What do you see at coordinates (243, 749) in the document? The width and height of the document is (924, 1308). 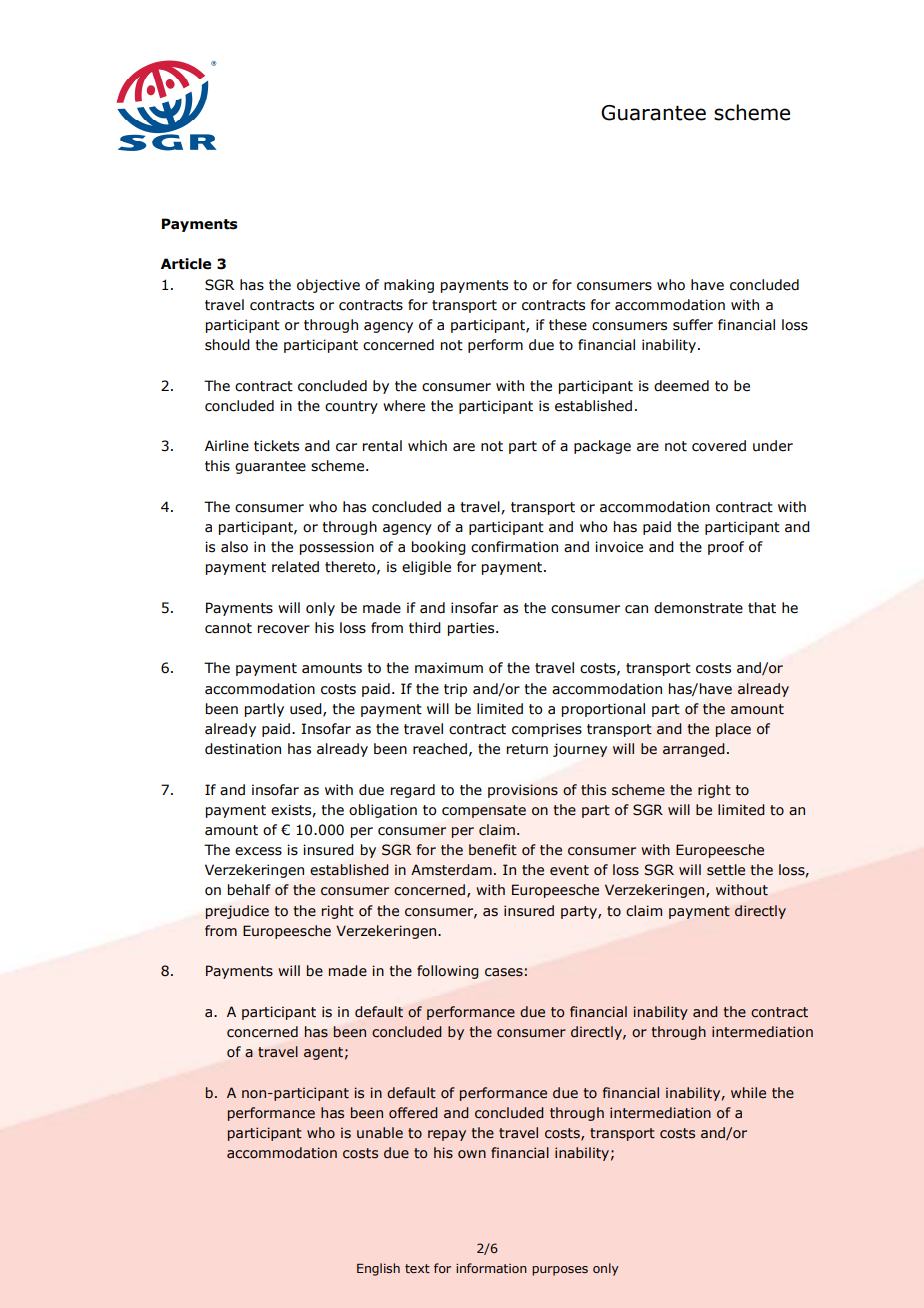 I see `destination` at bounding box center [243, 749].
